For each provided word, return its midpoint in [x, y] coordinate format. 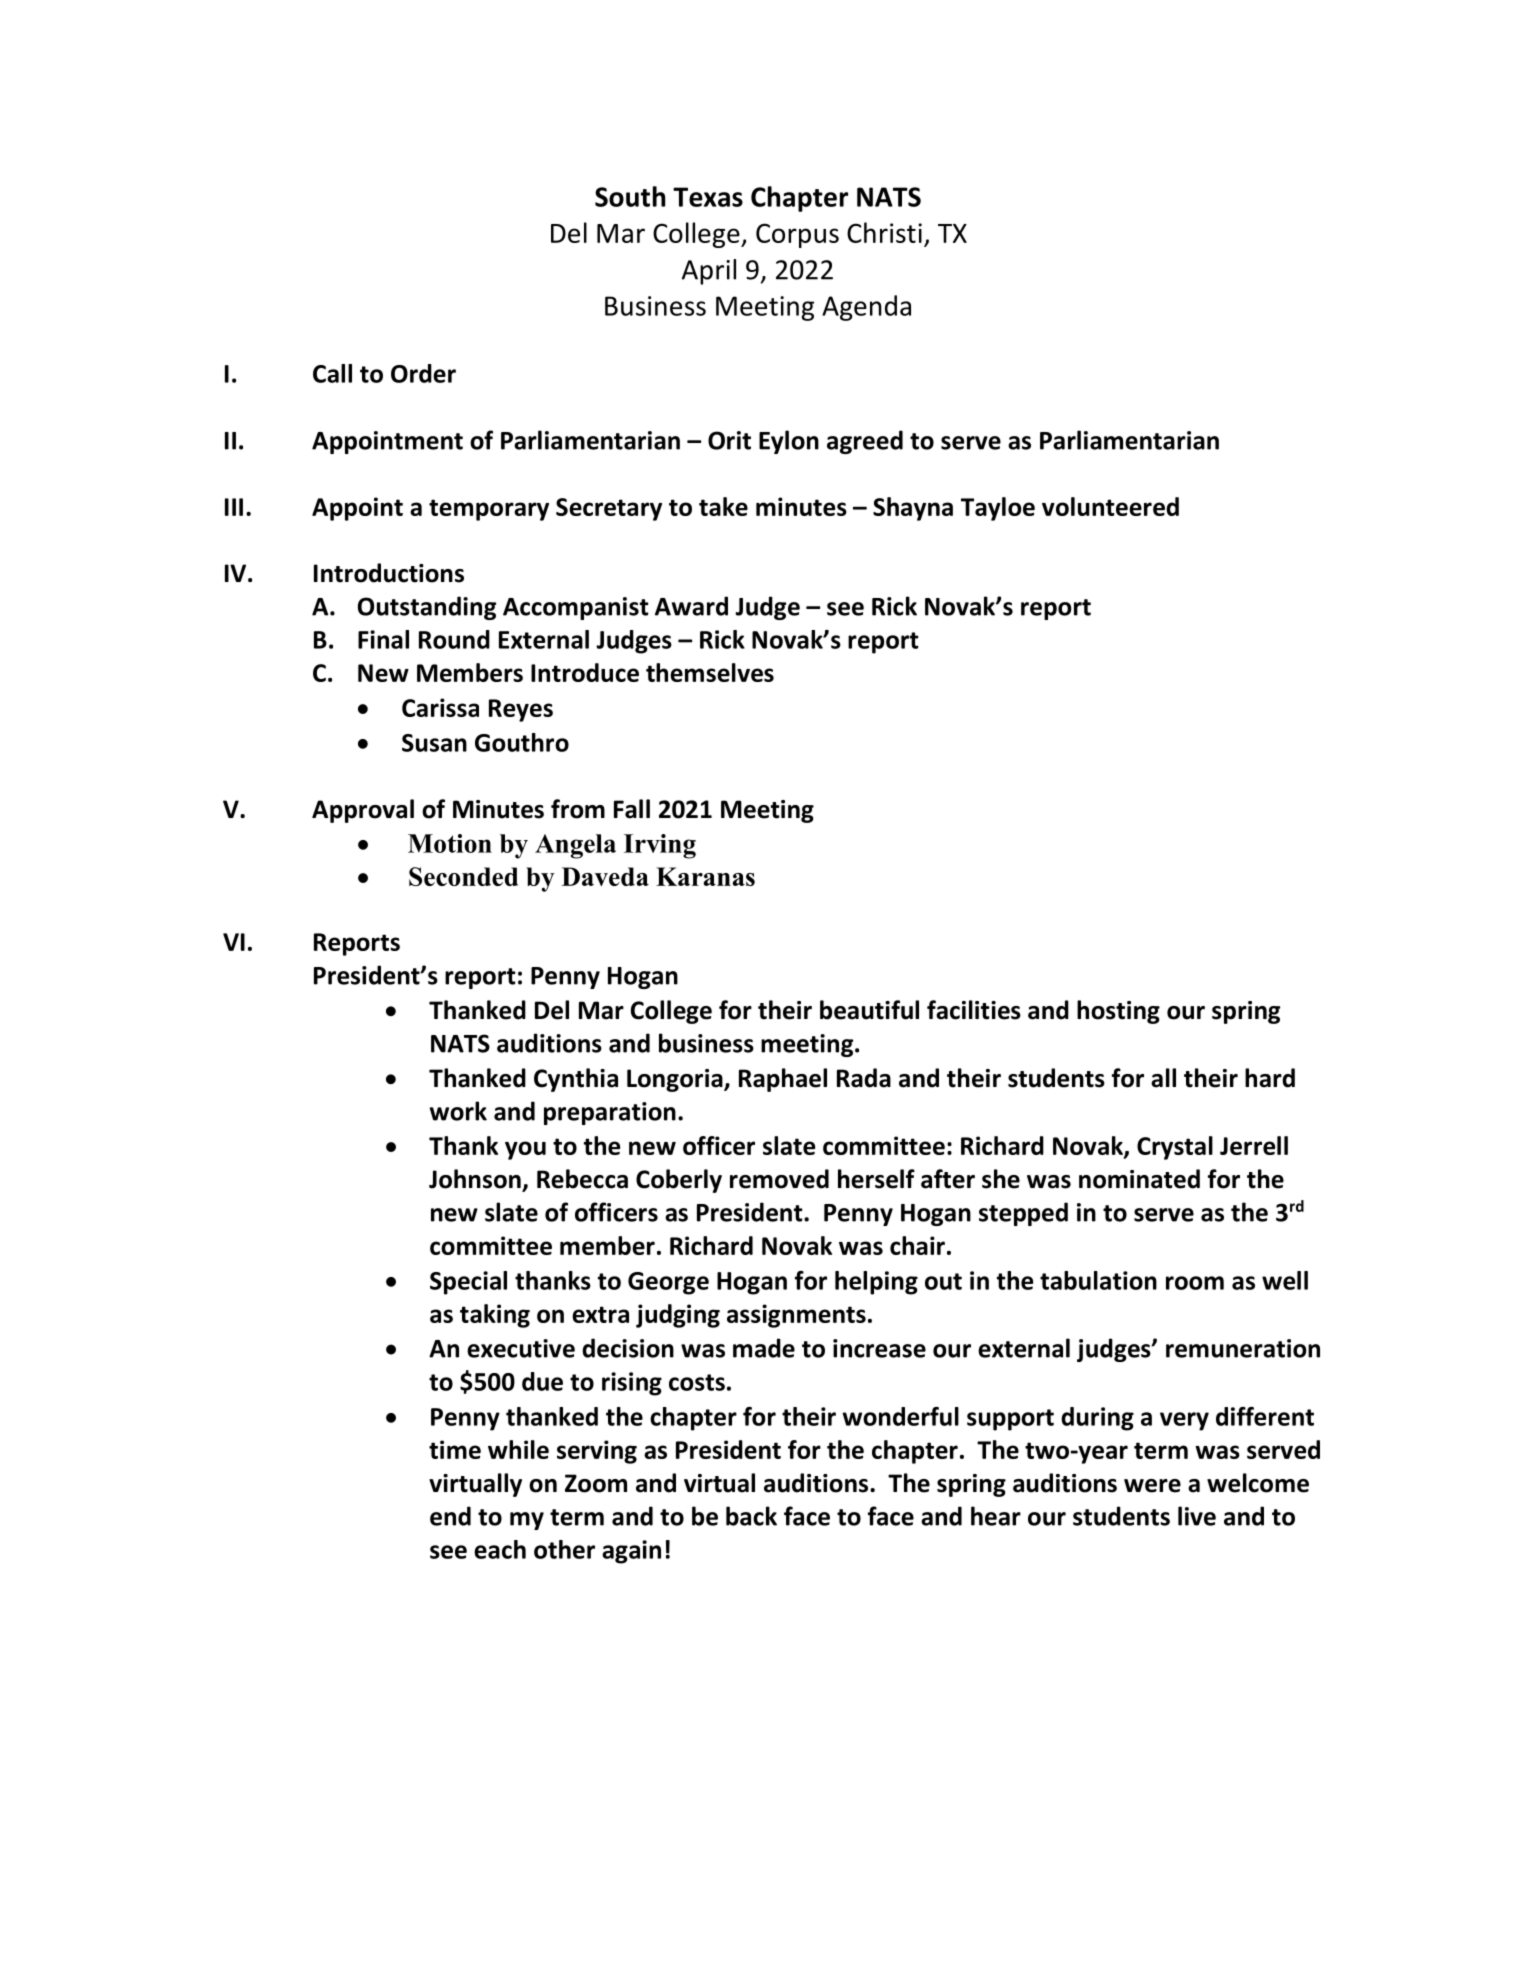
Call [332, 373]
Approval [363, 811]
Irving [660, 846]
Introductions [389, 573]
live [1197, 1516]
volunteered [1110, 506]
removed [779, 1179]
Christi [884, 232]
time [455, 1449]
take [723, 506]
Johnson [476, 1180]
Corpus [797, 235]
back [751, 1516]
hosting [1118, 1012]
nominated [1139, 1179]
